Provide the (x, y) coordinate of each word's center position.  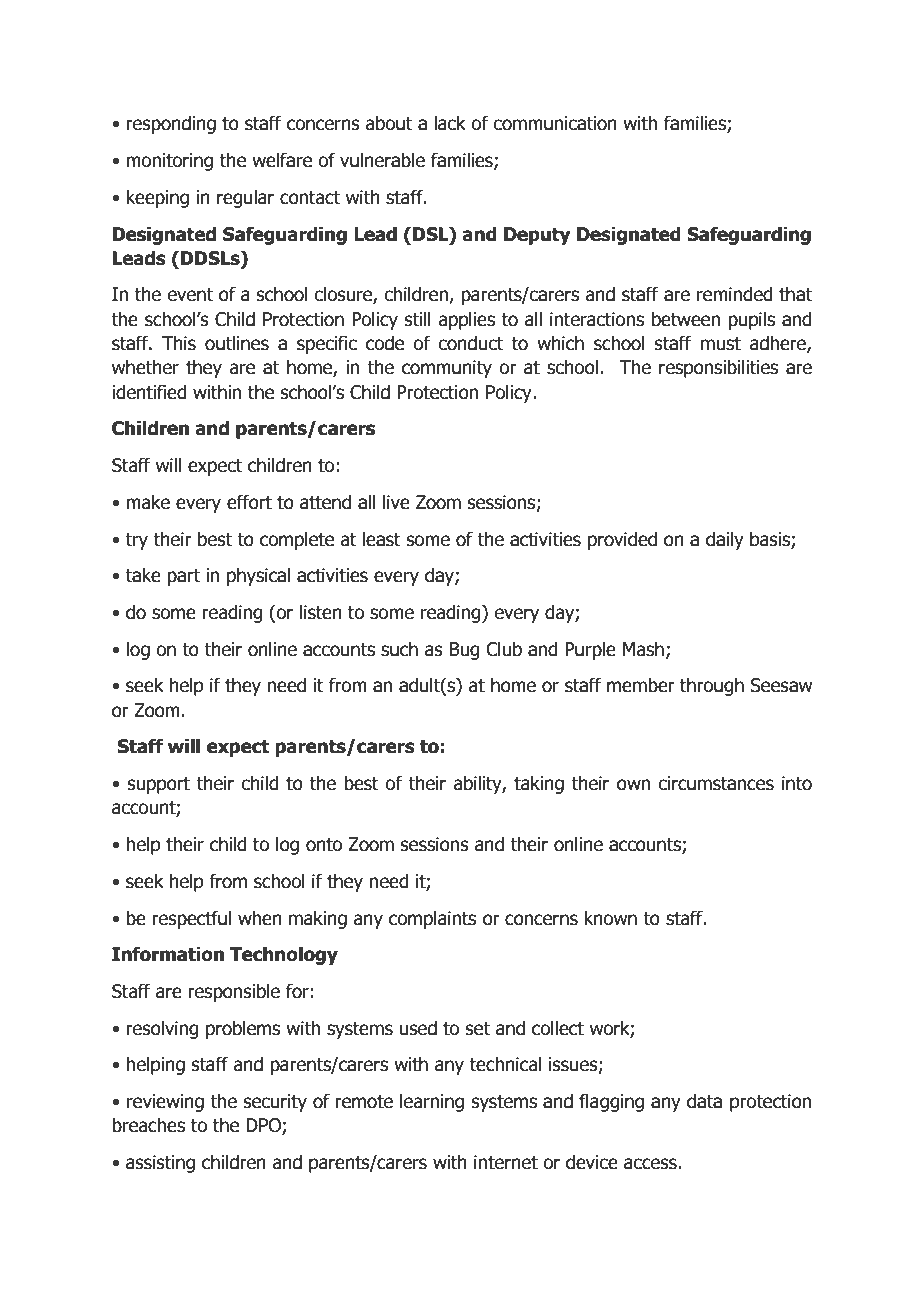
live (396, 502)
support (159, 785)
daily (725, 540)
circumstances (716, 783)
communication (555, 123)
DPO (264, 1126)
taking (539, 784)
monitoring (169, 162)
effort (249, 502)
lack (450, 123)
